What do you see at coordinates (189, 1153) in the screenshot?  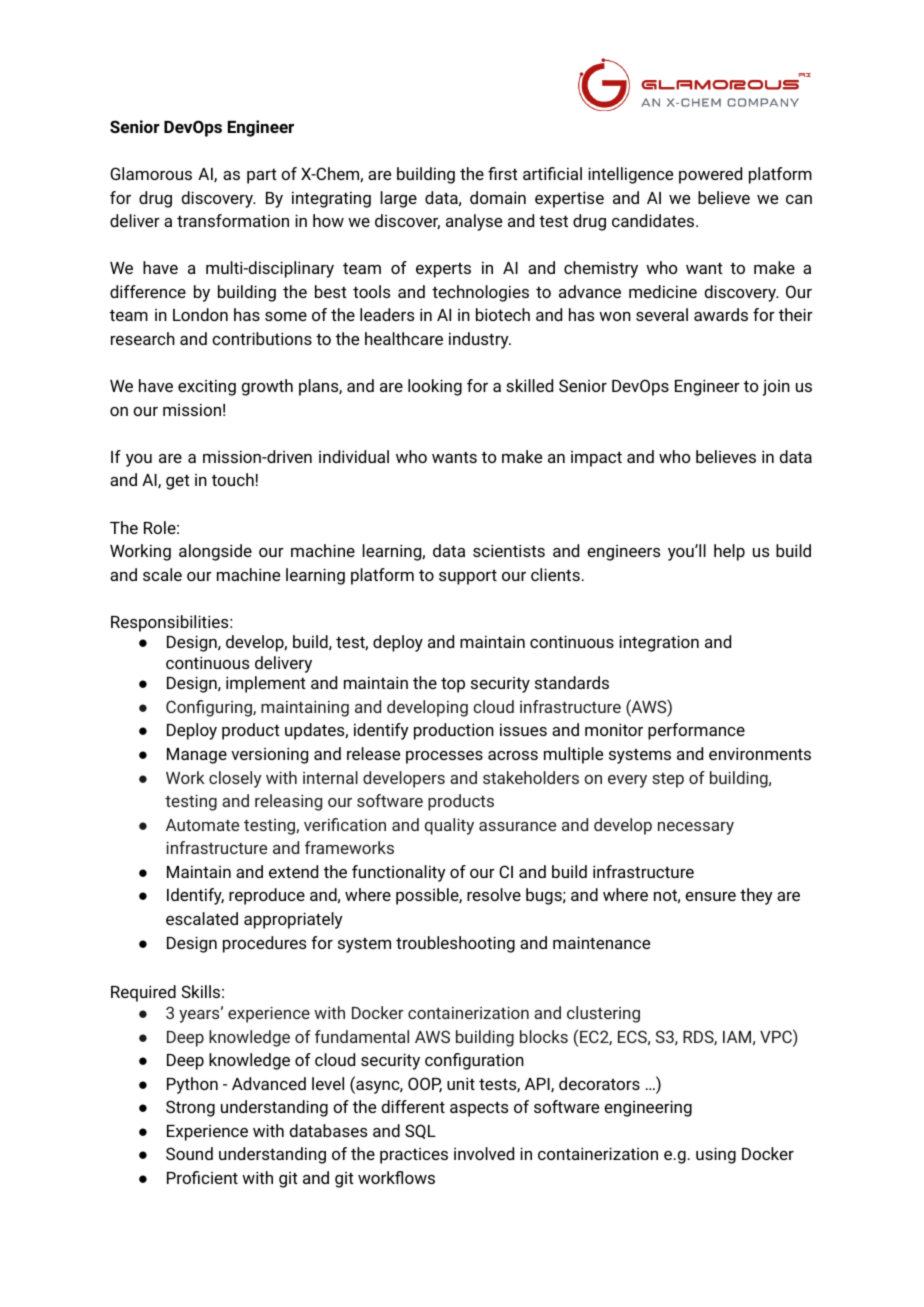 I see `Sound` at bounding box center [189, 1153].
